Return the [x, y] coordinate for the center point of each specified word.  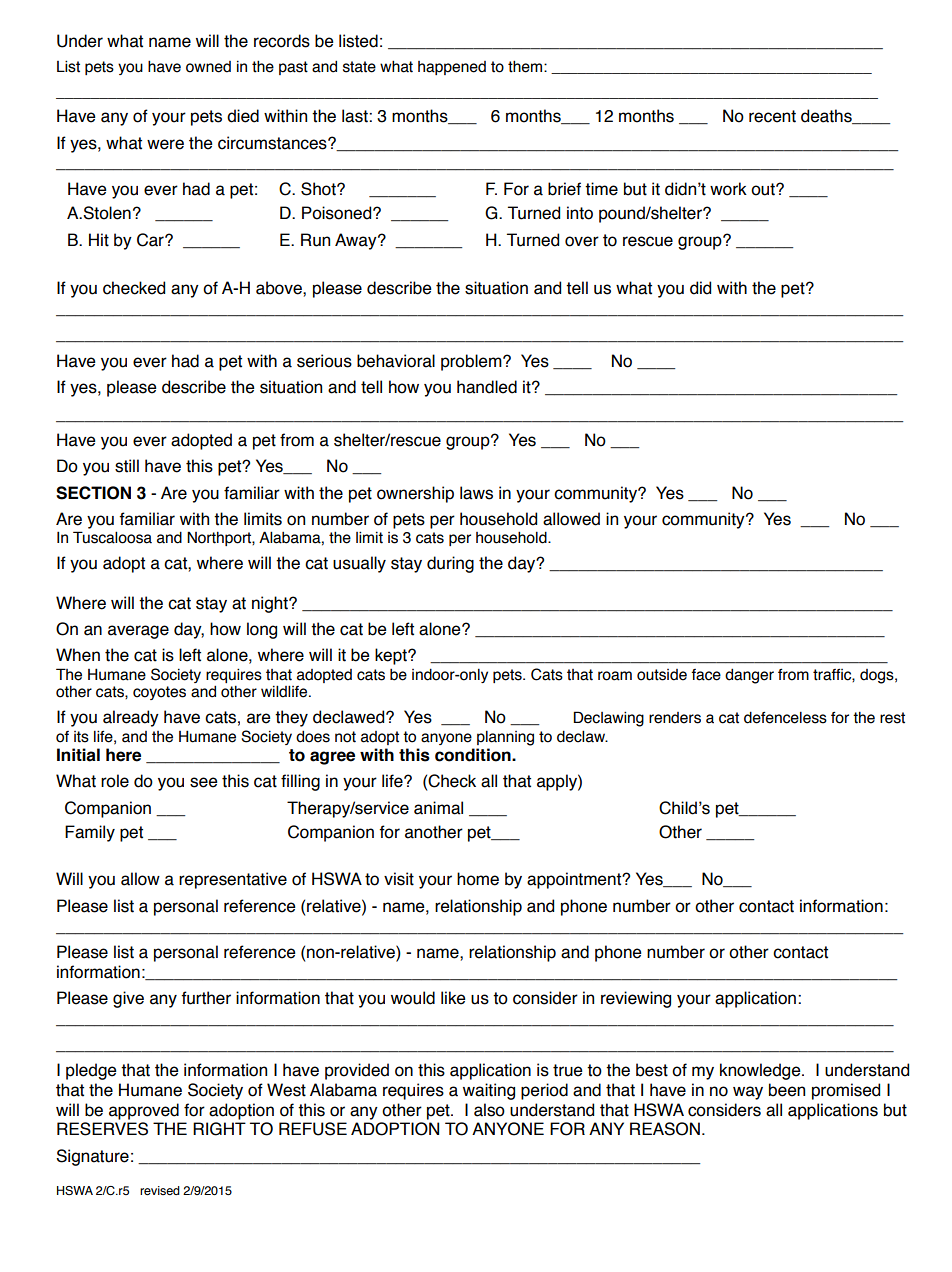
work [728, 189]
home [478, 879]
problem [472, 362]
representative [233, 880]
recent [772, 116]
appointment [575, 880]
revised [160, 1190]
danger [749, 676]
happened [452, 68]
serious [324, 361]
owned [208, 67]
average [138, 632]
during [450, 564]
